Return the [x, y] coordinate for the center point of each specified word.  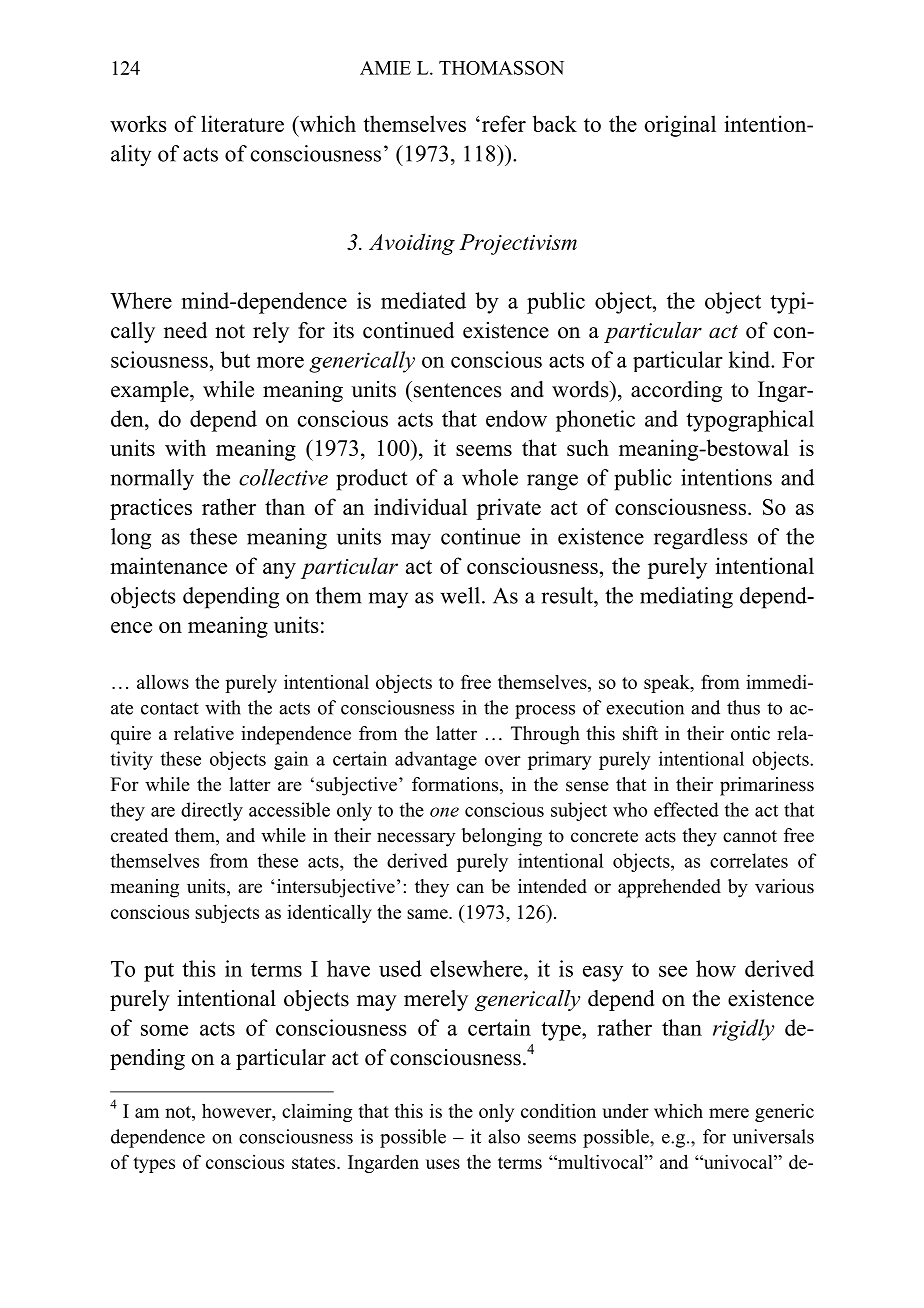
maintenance [168, 565]
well [460, 595]
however [238, 1110]
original [680, 126]
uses [443, 1164]
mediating [686, 598]
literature [242, 123]
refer [502, 123]
